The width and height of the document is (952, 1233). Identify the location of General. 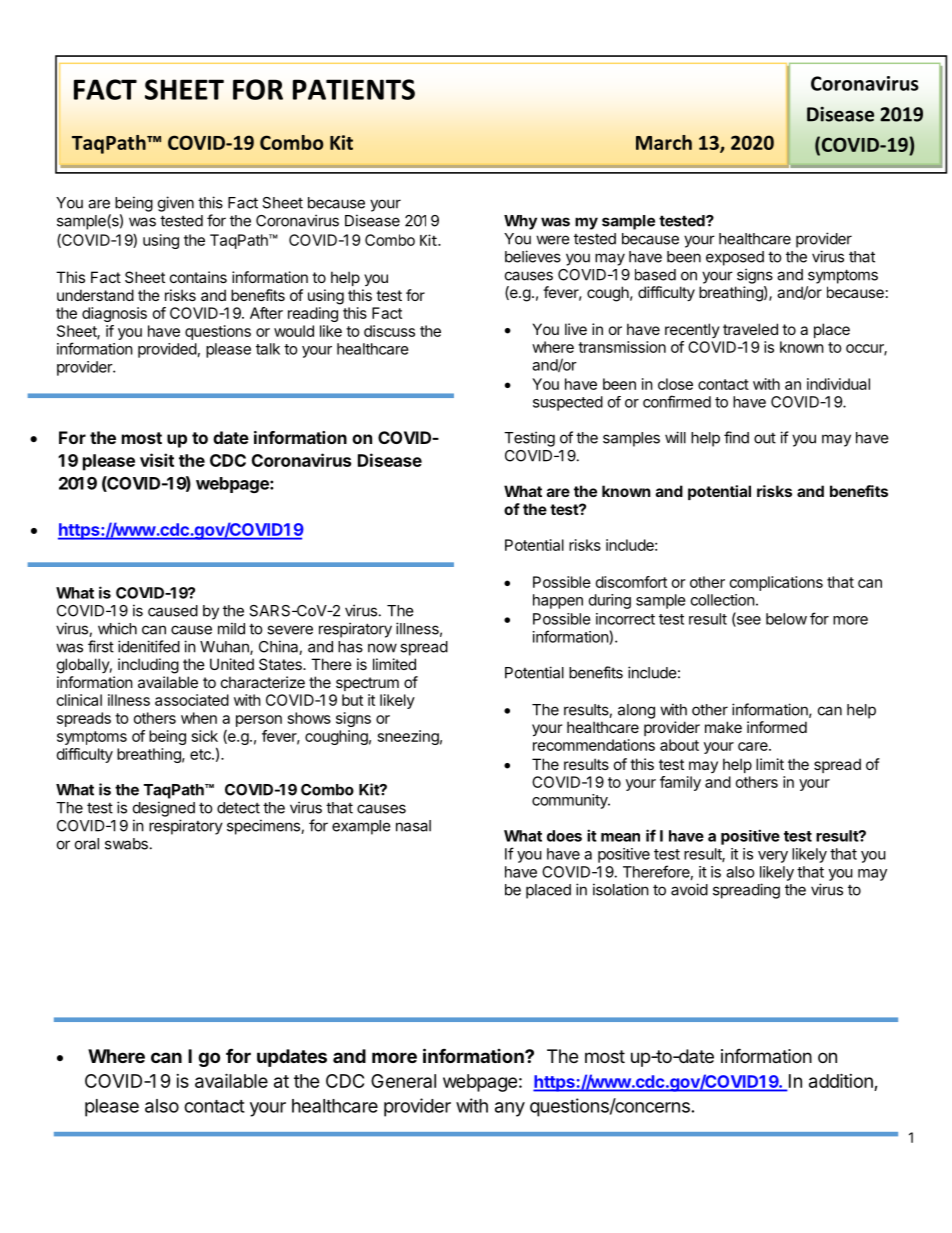
(403, 1081).
